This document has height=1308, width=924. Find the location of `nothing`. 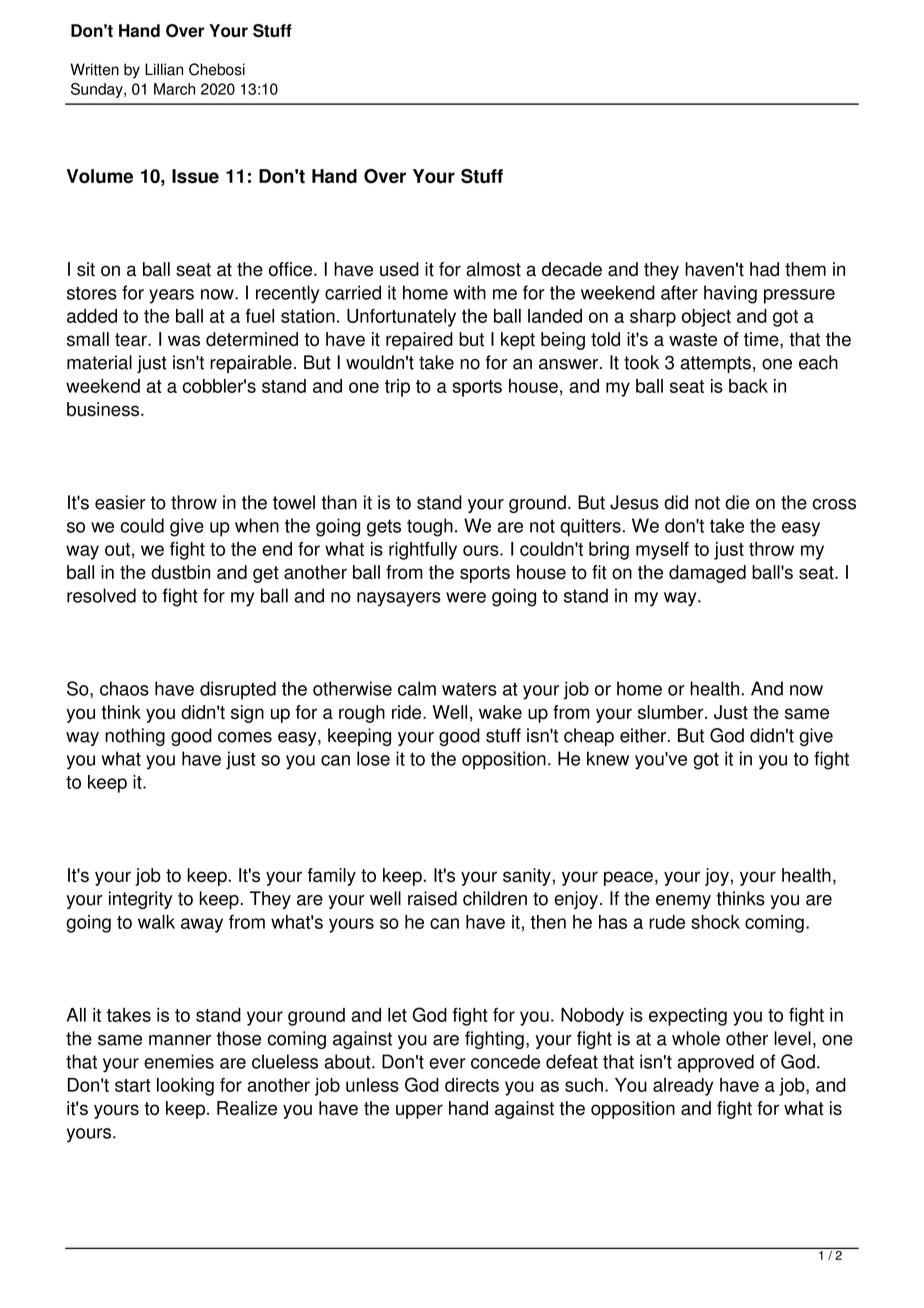

nothing is located at coordinates (135, 737).
